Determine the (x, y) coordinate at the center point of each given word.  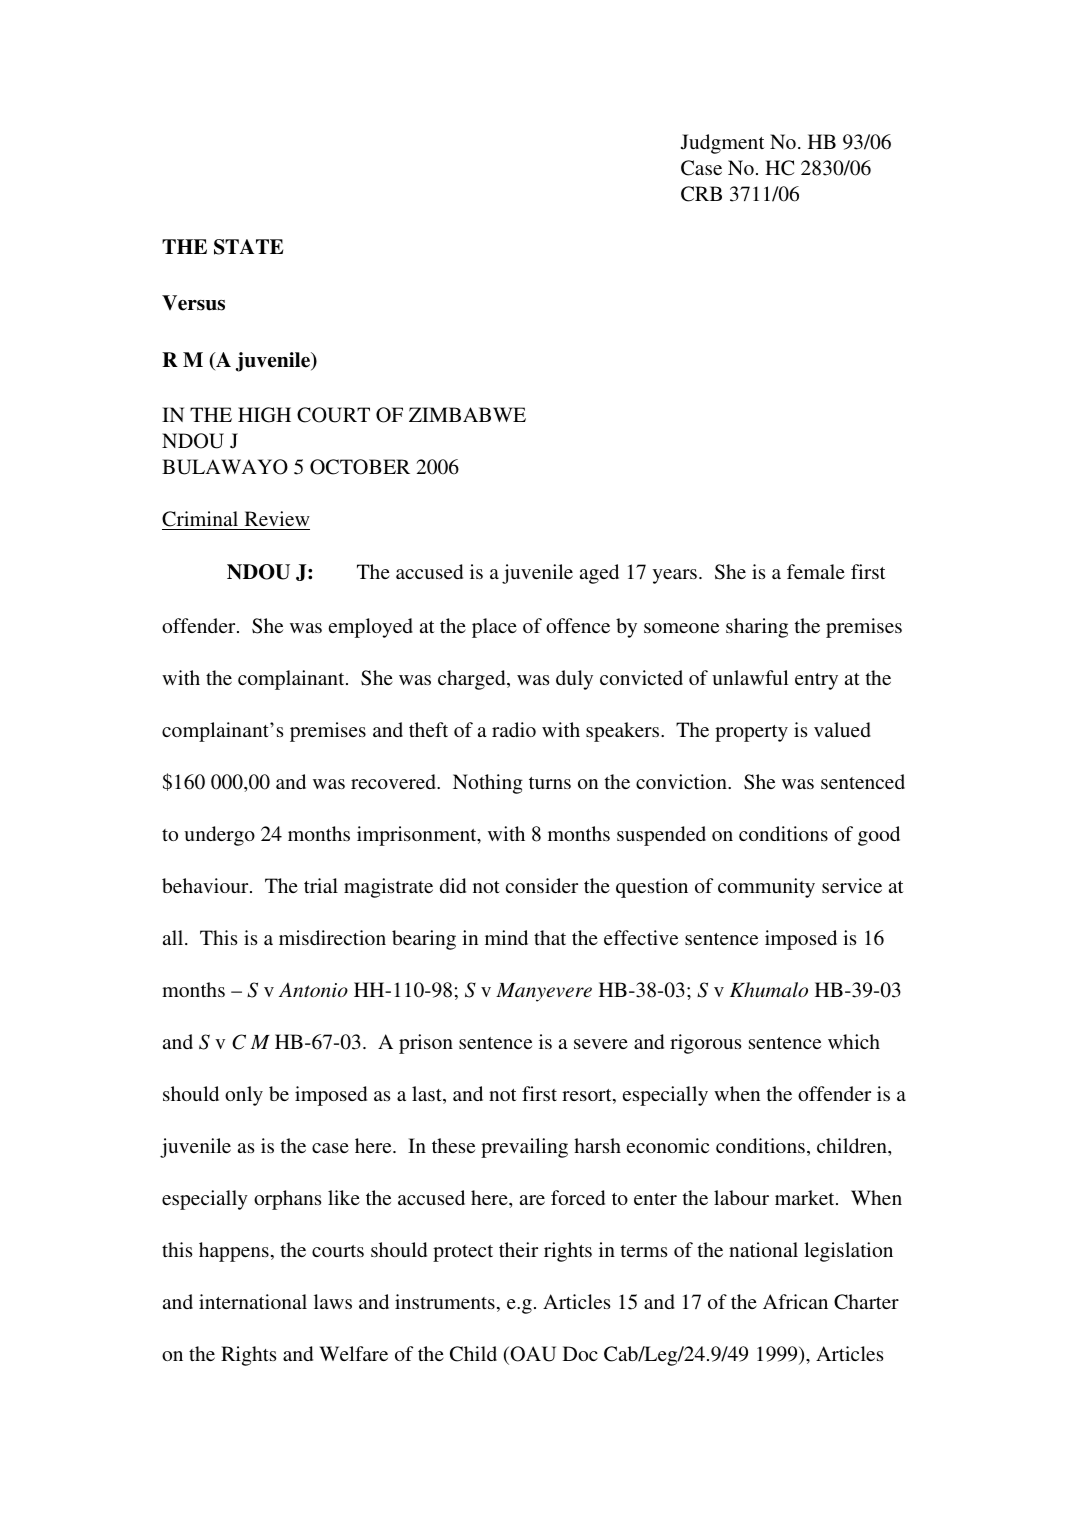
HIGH (264, 415)
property (751, 733)
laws (333, 1301)
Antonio (313, 990)
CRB (701, 194)
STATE (248, 247)
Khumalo (769, 989)
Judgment (723, 144)
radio (514, 729)
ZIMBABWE (467, 414)
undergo (219, 836)
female (816, 571)
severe (601, 1044)
